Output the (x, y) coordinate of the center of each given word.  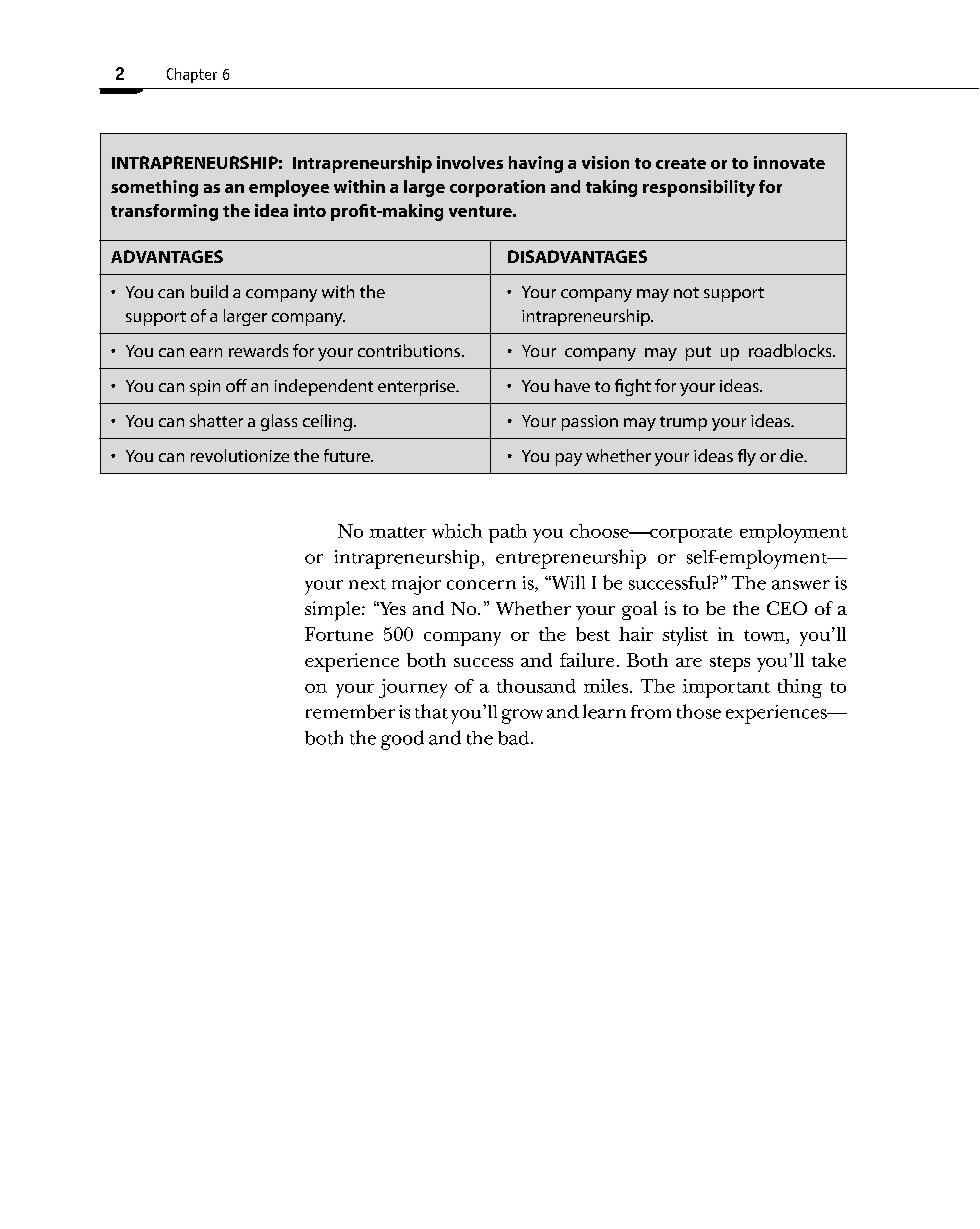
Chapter (192, 75)
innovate (789, 162)
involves (470, 162)
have (572, 385)
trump (683, 423)
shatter (216, 420)
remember (350, 711)
